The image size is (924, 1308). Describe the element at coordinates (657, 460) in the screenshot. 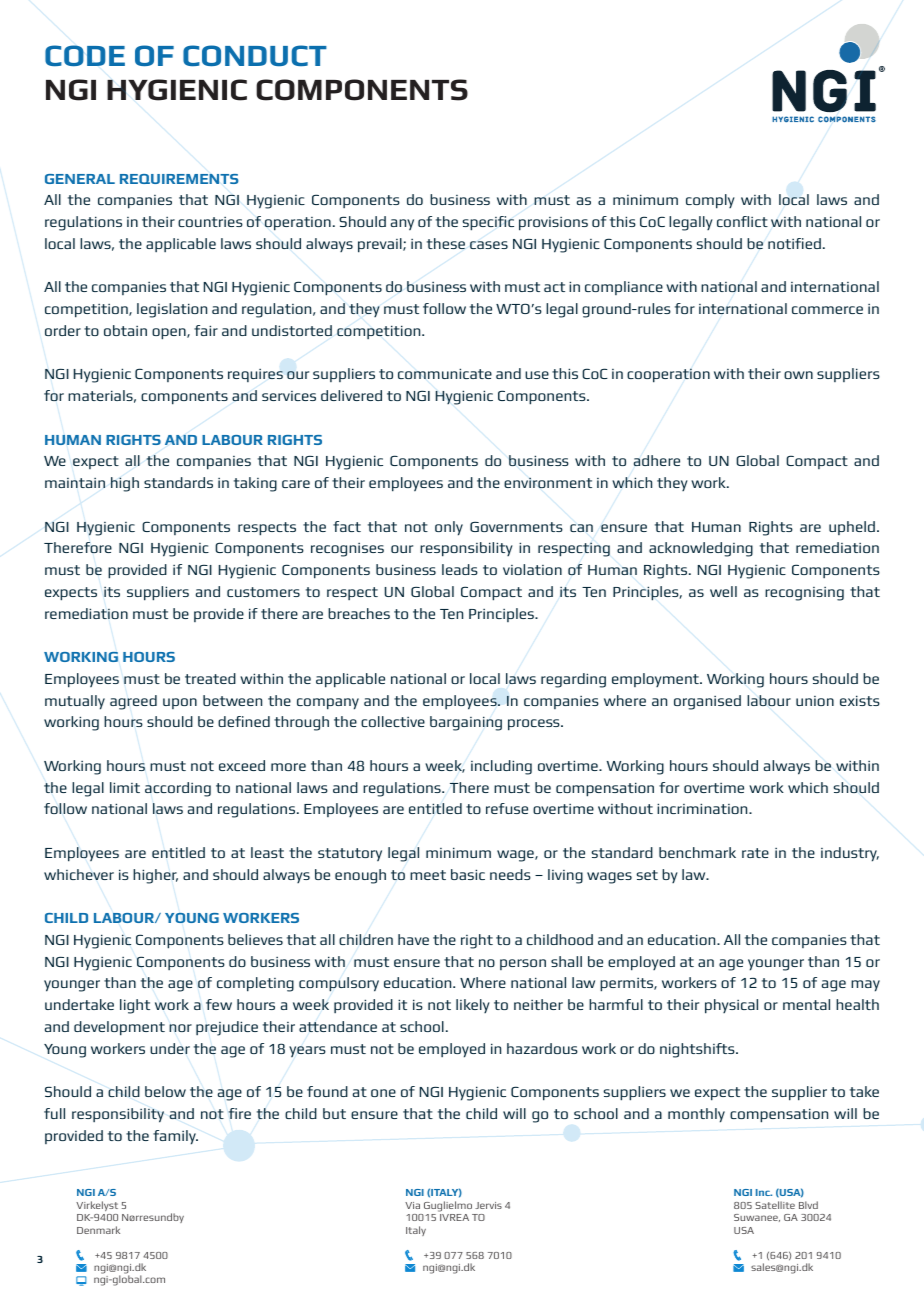

I see `adhere` at that location.
